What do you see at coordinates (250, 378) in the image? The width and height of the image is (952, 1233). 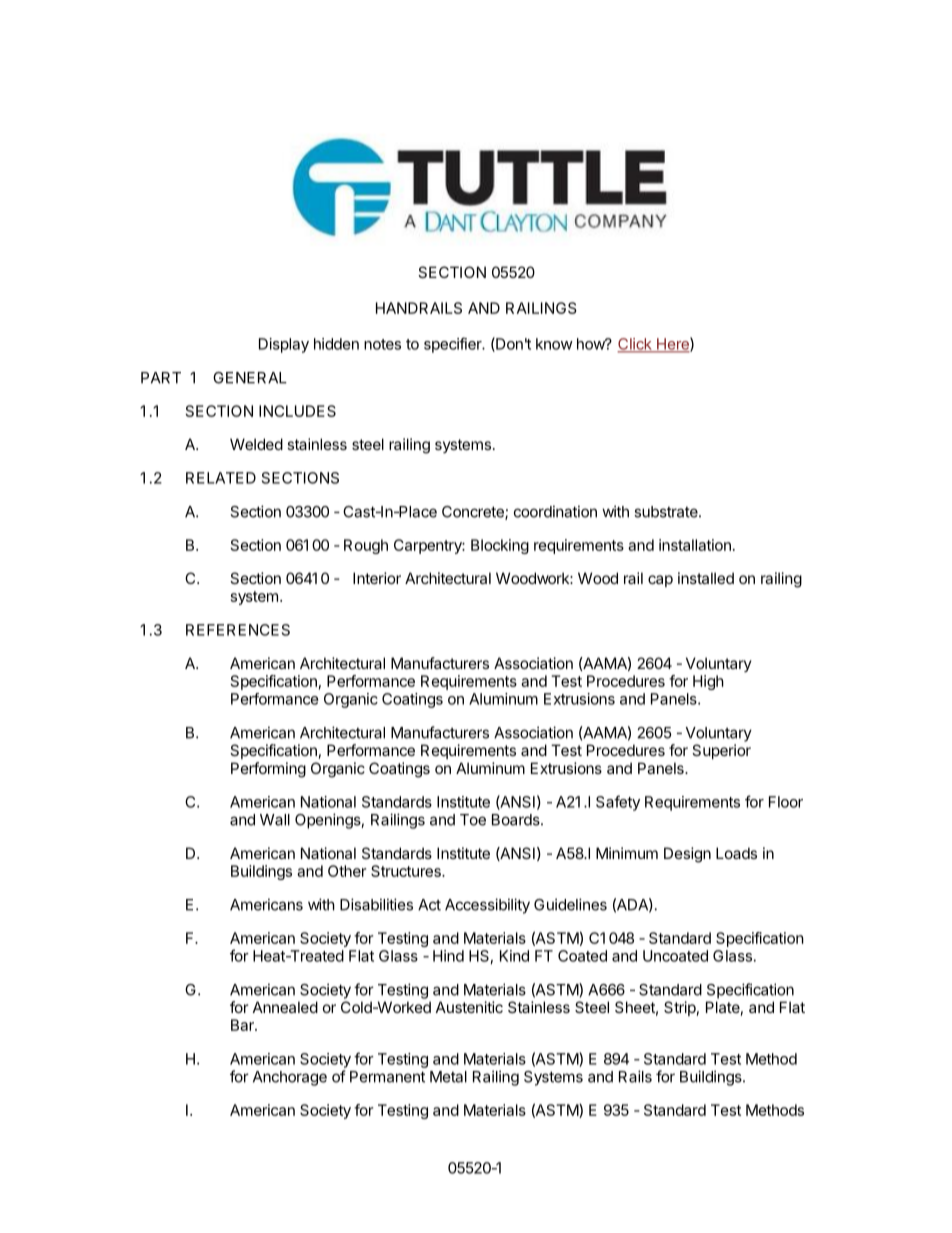 I see `GENERAL` at bounding box center [250, 378].
